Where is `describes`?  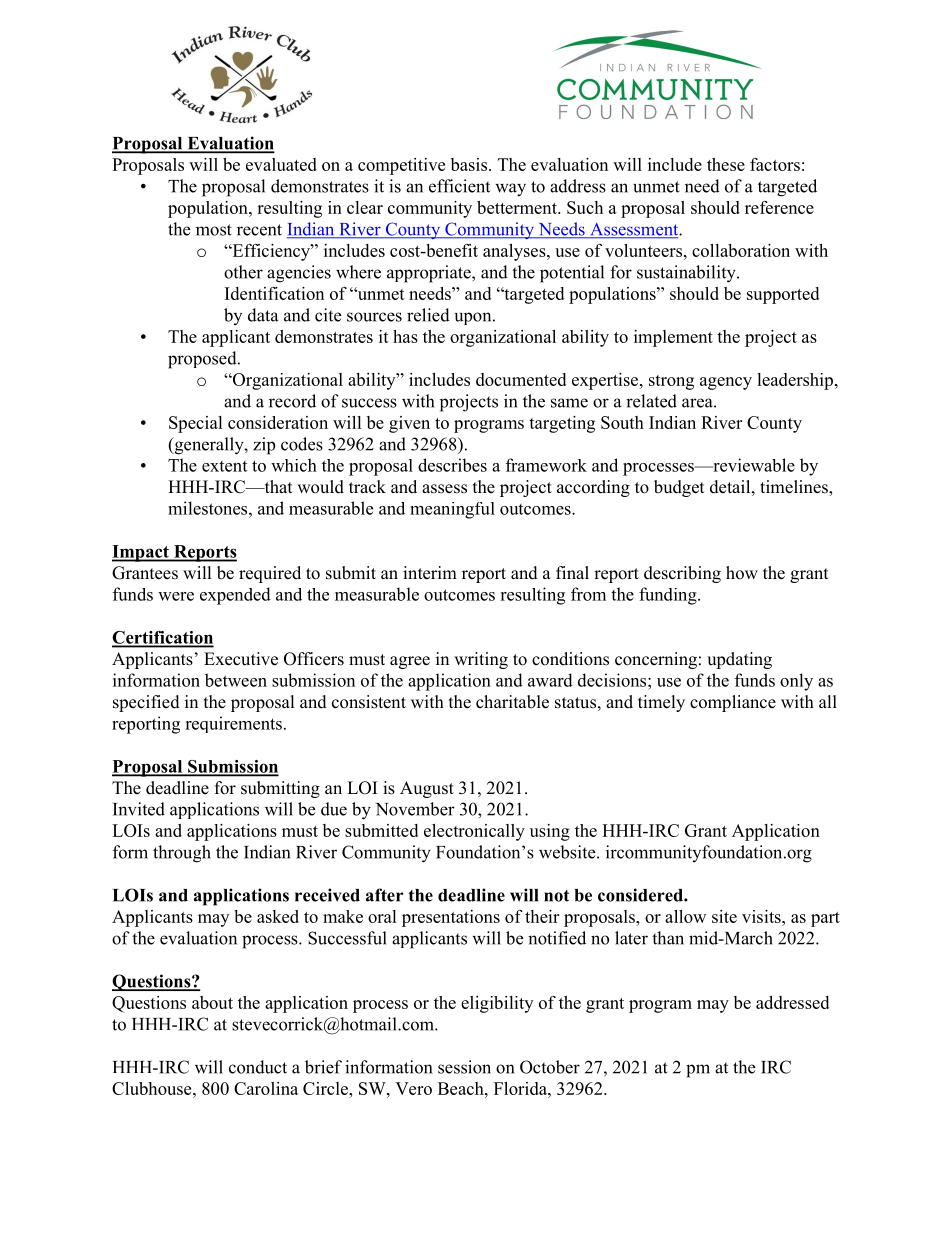
describes is located at coordinates (452, 465).
